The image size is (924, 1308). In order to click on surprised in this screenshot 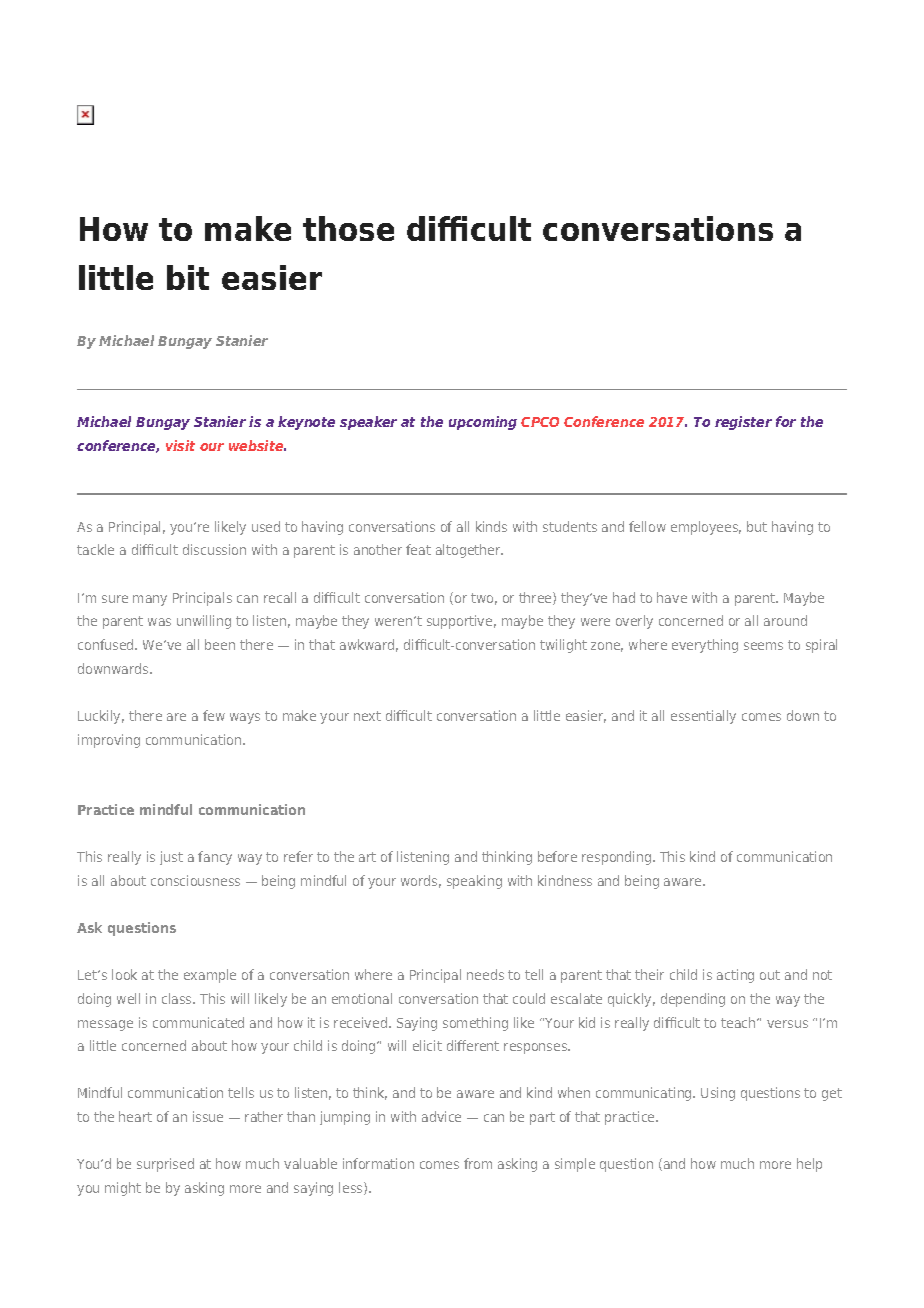, I will do `click(165, 1165)`.
